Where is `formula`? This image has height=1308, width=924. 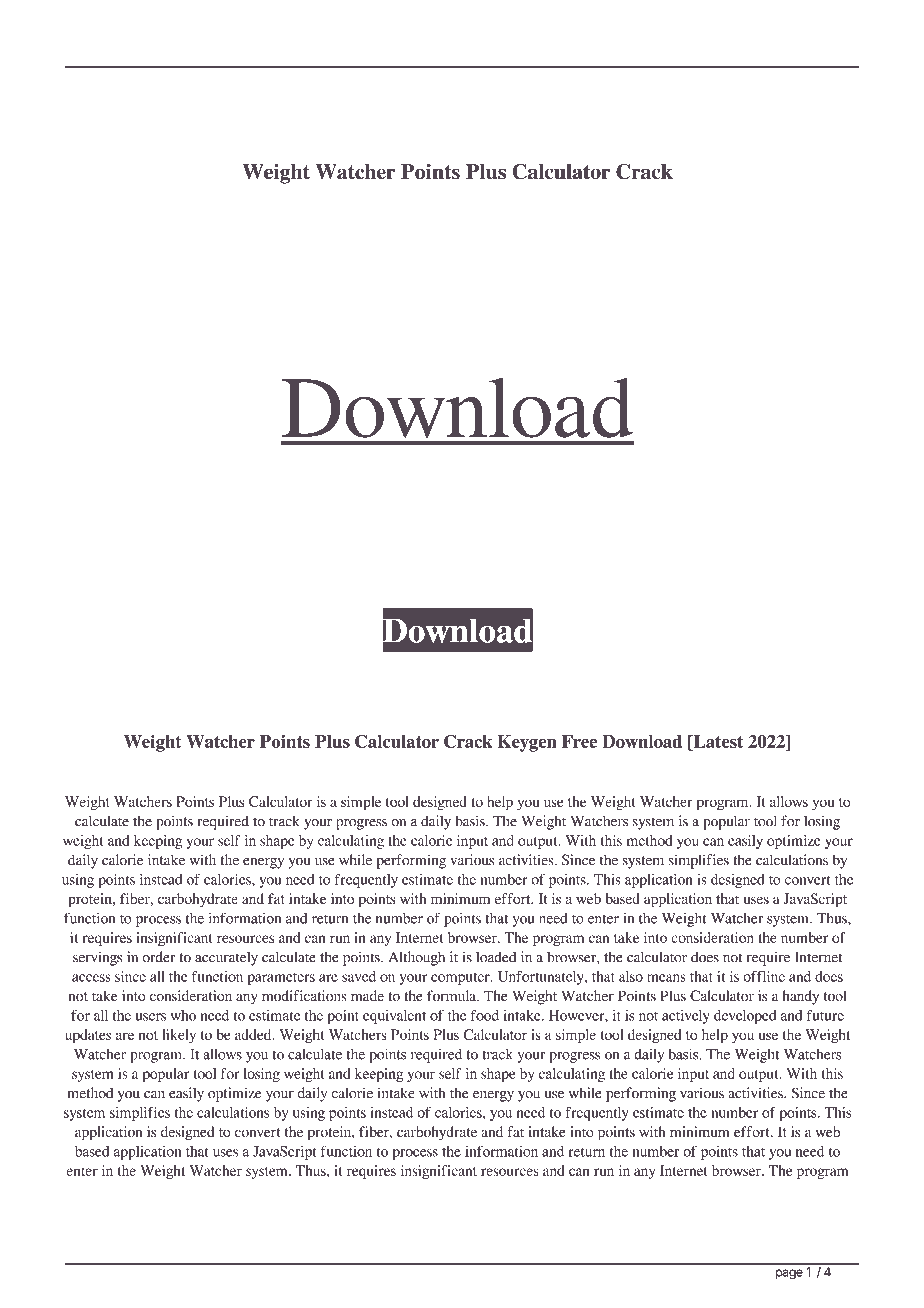 formula is located at coordinates (452, 995).
